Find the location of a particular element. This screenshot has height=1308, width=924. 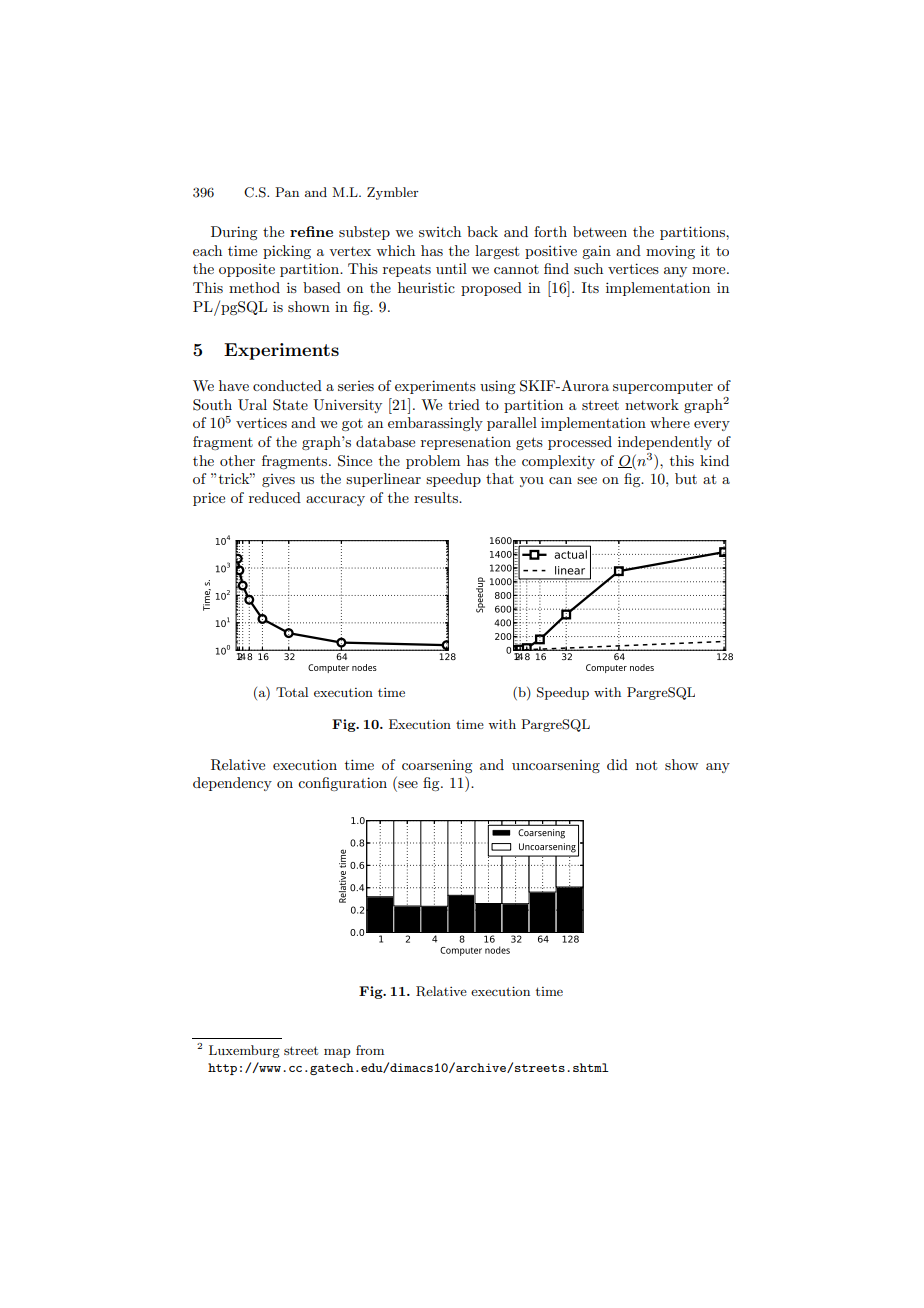

tried is located at coordinates (464, 404).
